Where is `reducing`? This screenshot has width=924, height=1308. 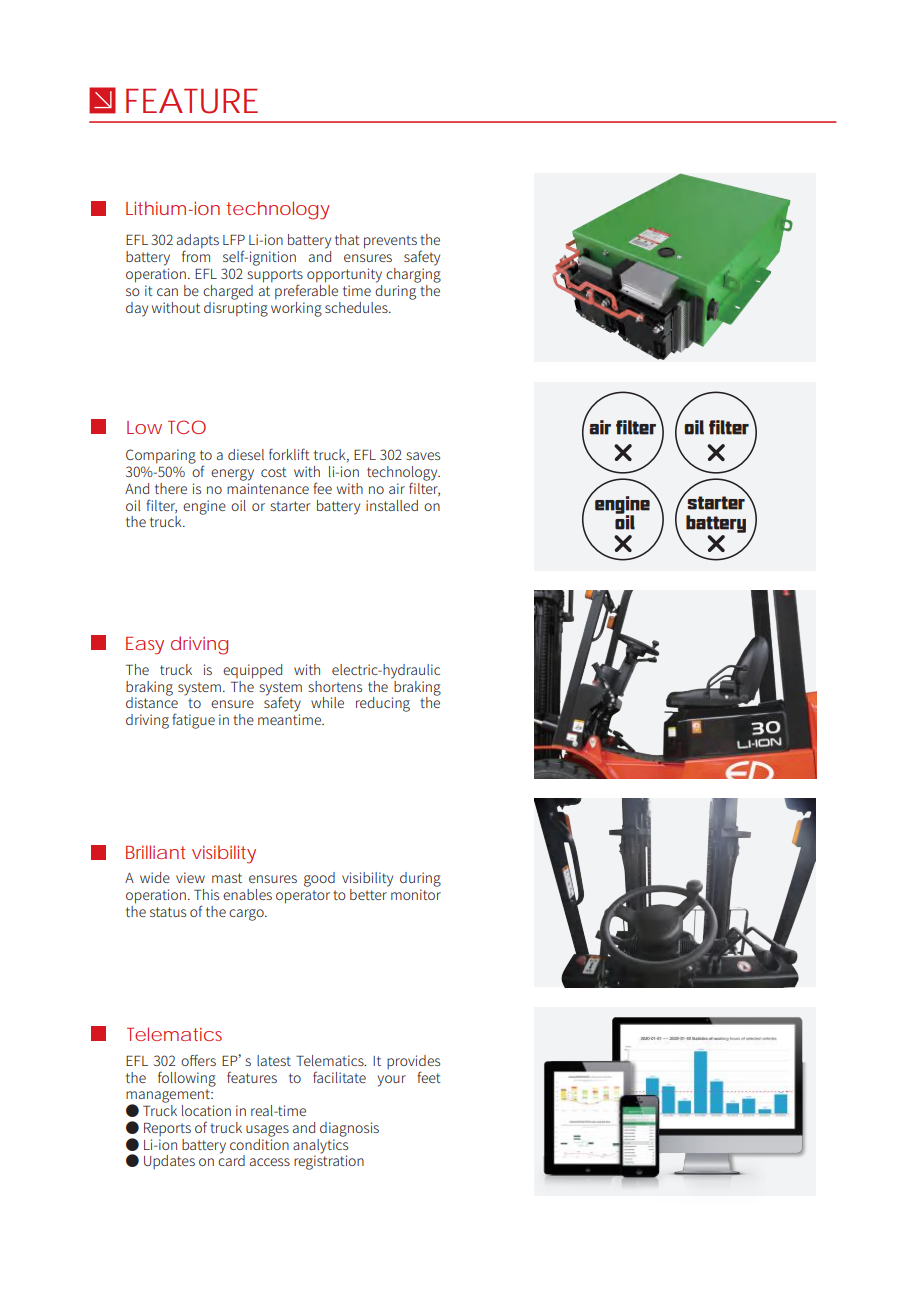 reducing is located at coordinates (383, 704).
